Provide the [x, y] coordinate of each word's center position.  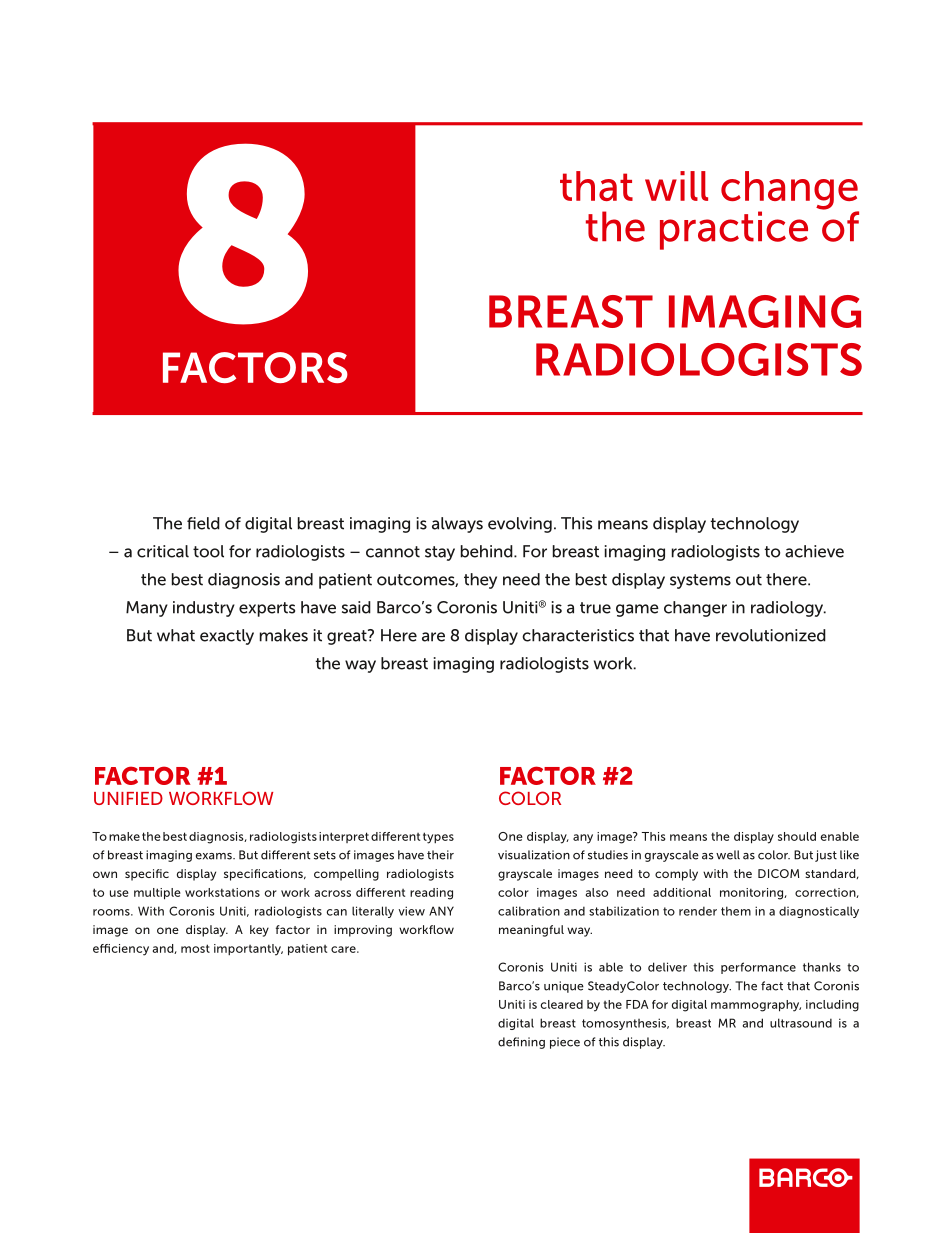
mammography [756, 1006]
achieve [814, 551]
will [676, 186]
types [438, 838]
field [203, 523]
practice [734, 230]
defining [521, 1043]
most [195, 948]
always [457, 525]
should [797, 836]
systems [700, 581]
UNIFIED [128, 798]
